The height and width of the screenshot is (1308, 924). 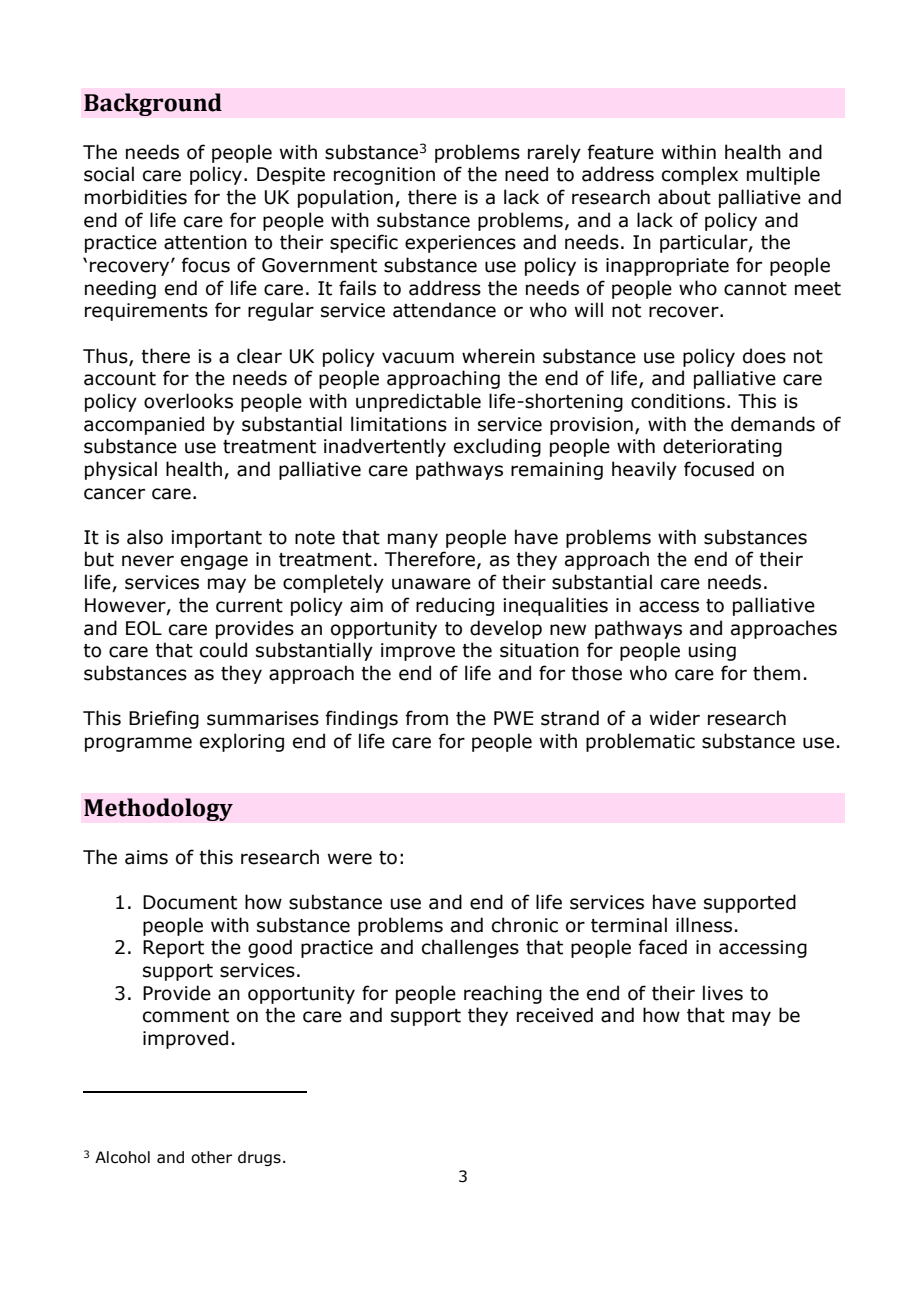 What do you see at coordinates (455, 606) in the screenshot?
I see `reducing` at bounding box center [455, 606].
